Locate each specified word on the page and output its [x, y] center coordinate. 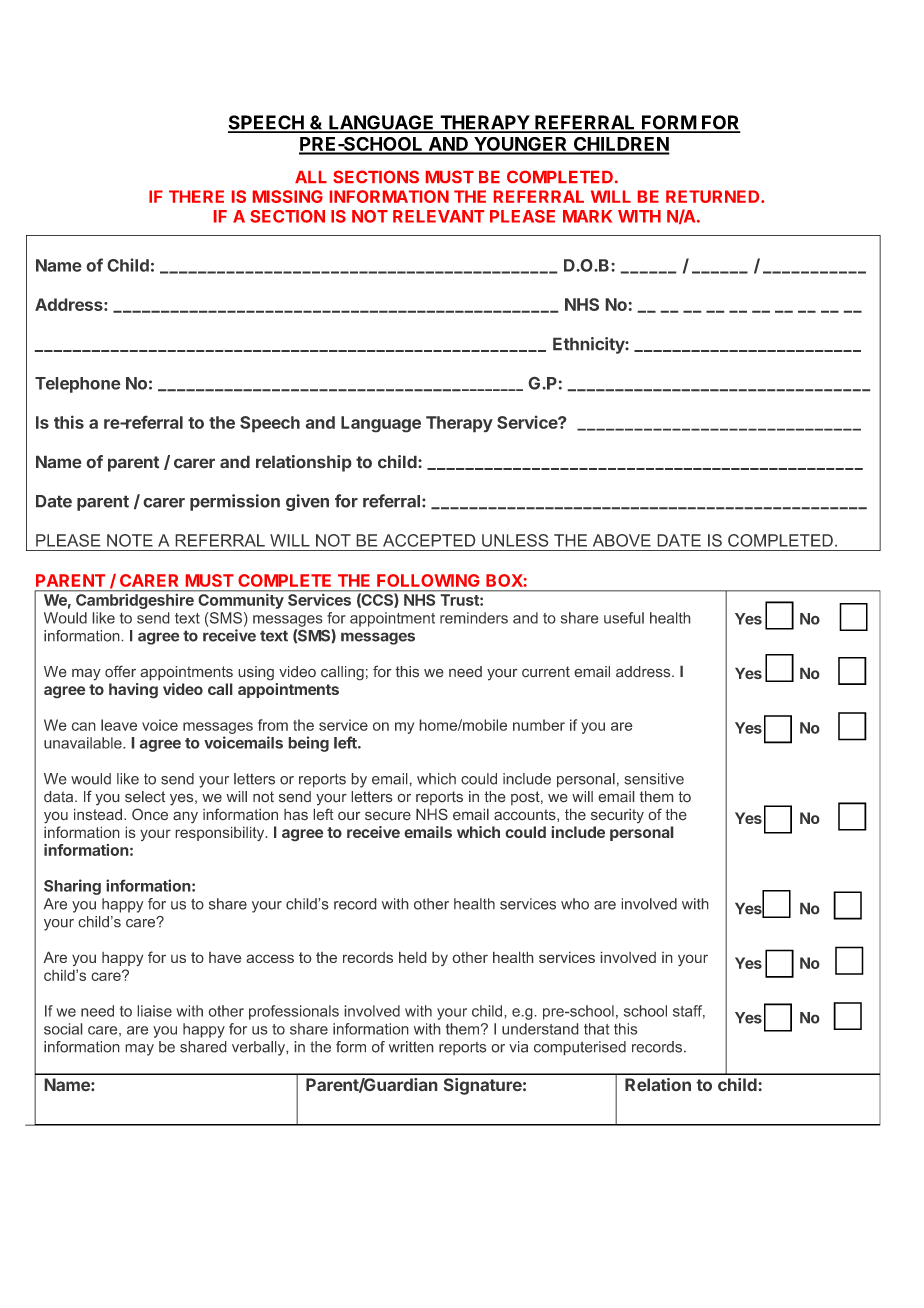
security [617, 815]
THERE [196, 196]
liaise [154, 1011]
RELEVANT [438, 216]
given [307, 502]
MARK [587, 216]
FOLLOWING [428, 580]
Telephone [78, 385]
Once [150, 814]
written [411, 1047]
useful [624, 618]
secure [388, 816]
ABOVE [622, 540]
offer [120, 671]
